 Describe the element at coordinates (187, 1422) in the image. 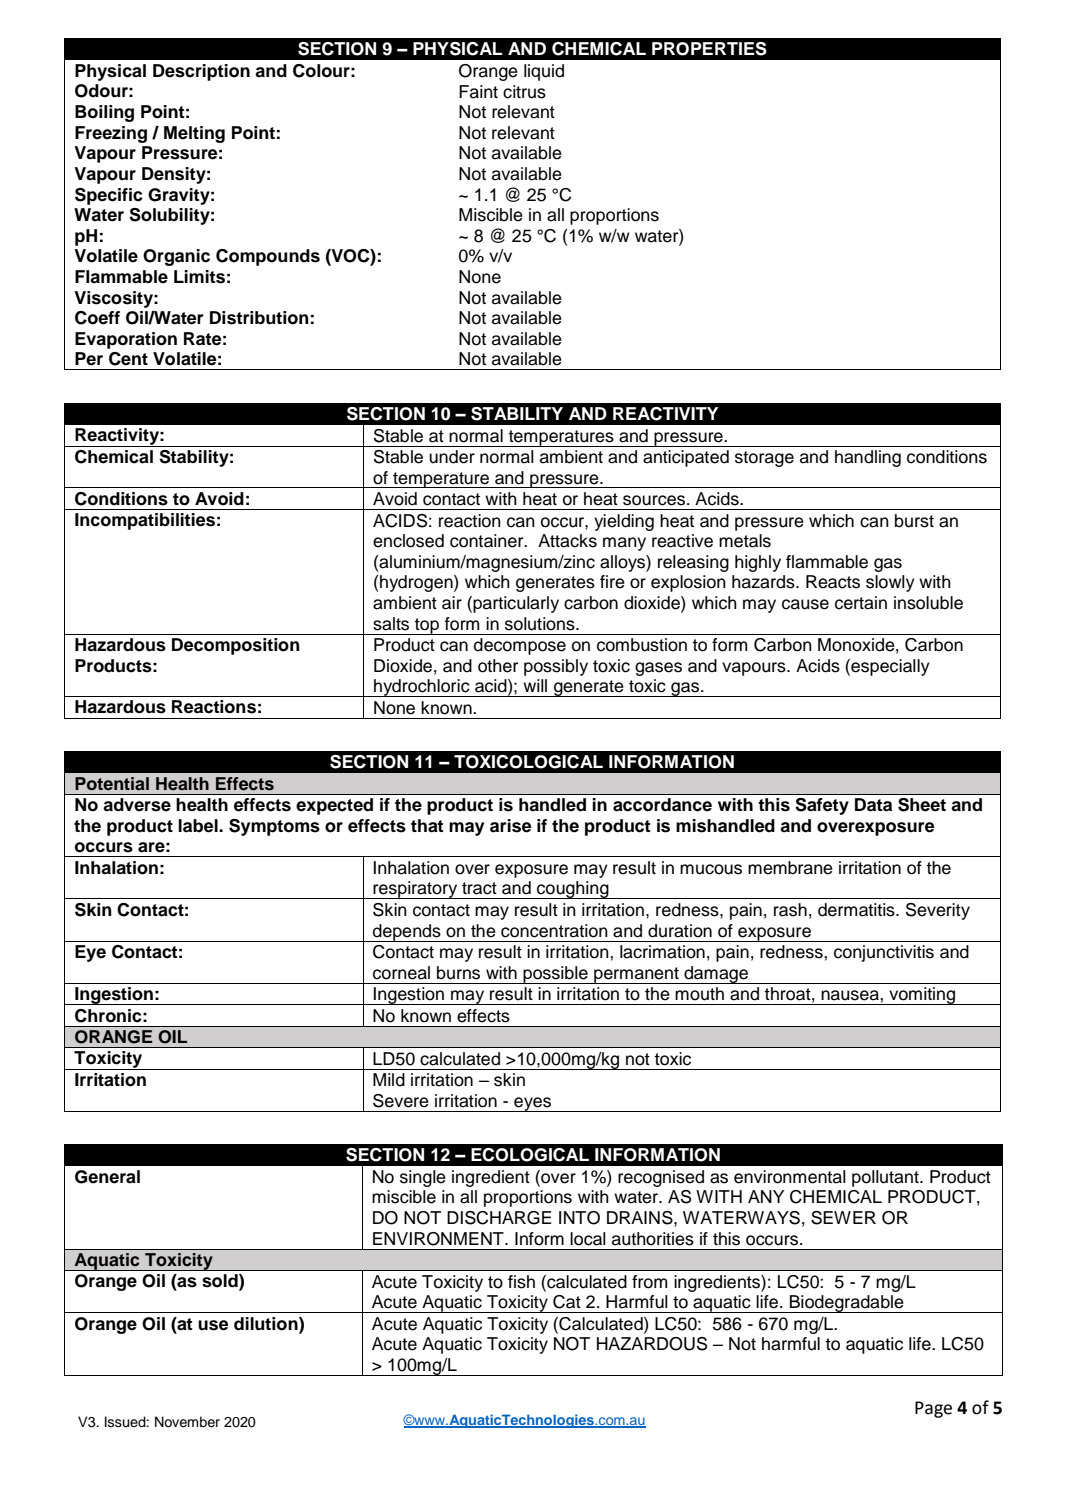

I see `November` at that location.
